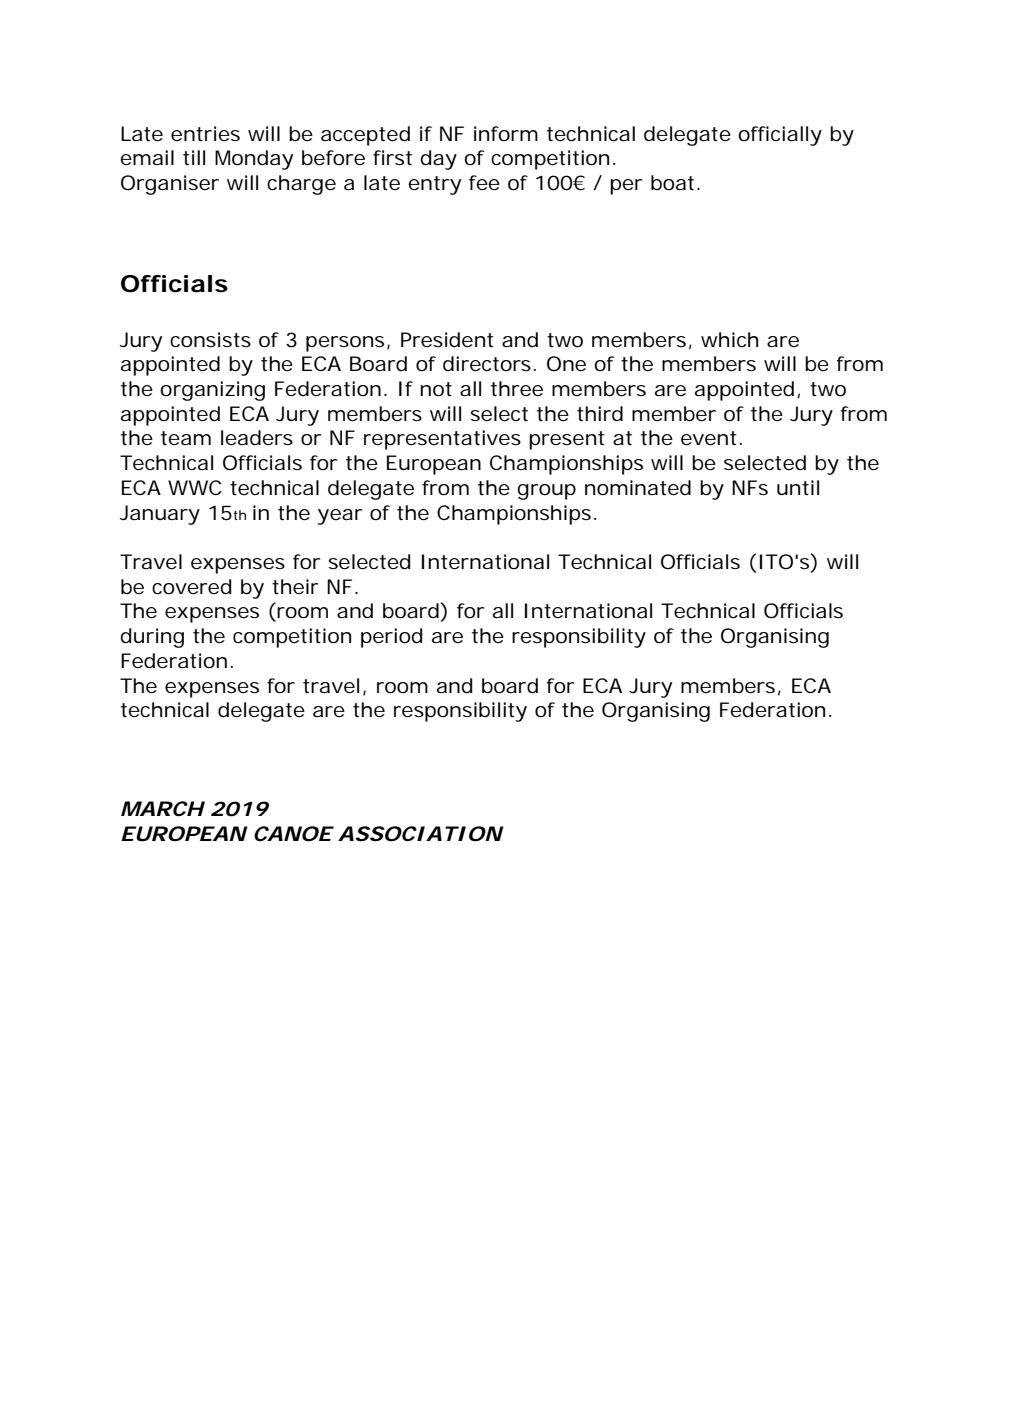 This page has height=1427, width=1009. I want to click on till, so click(194, 158).
